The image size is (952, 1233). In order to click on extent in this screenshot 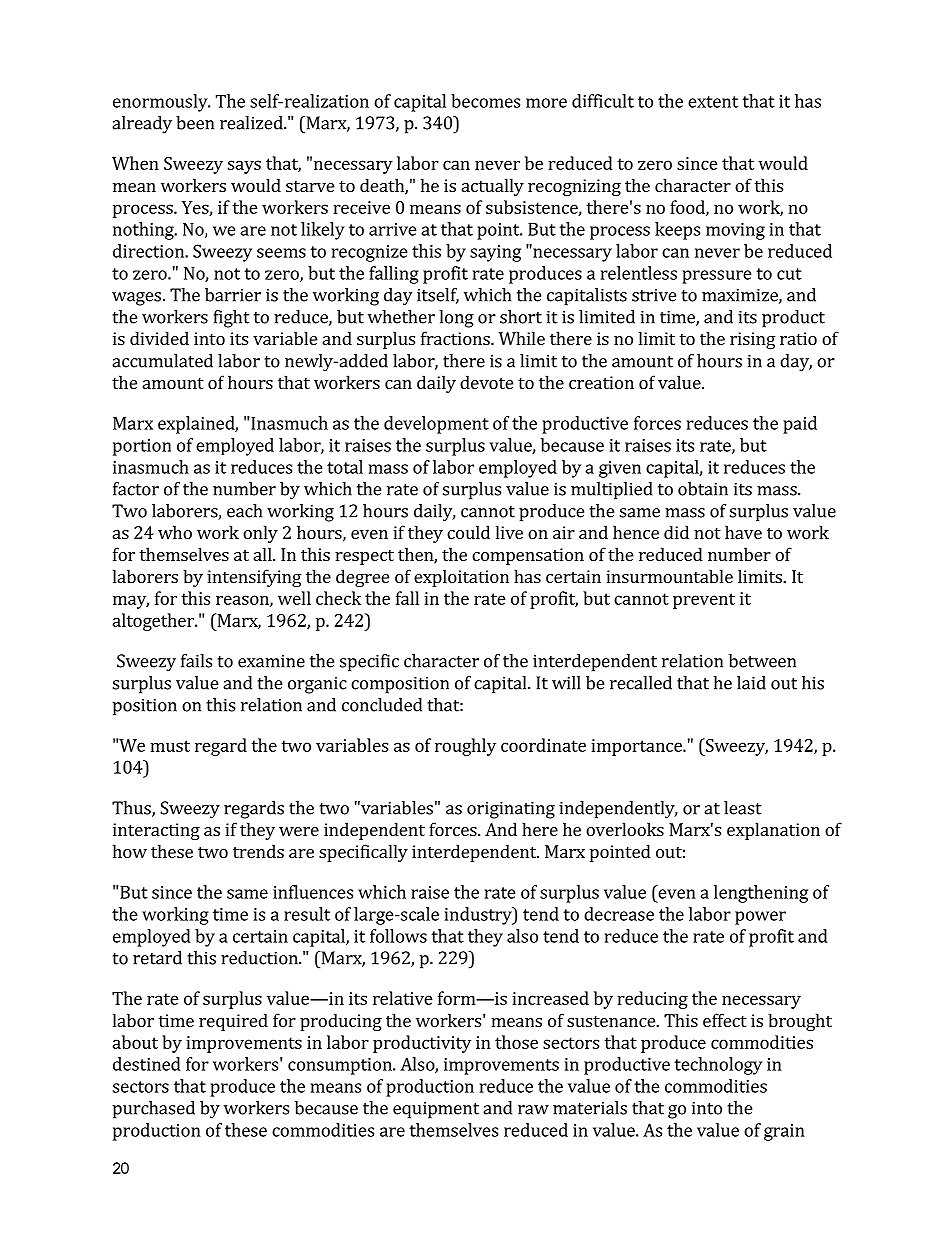, I will do `click(713, 102)`.
